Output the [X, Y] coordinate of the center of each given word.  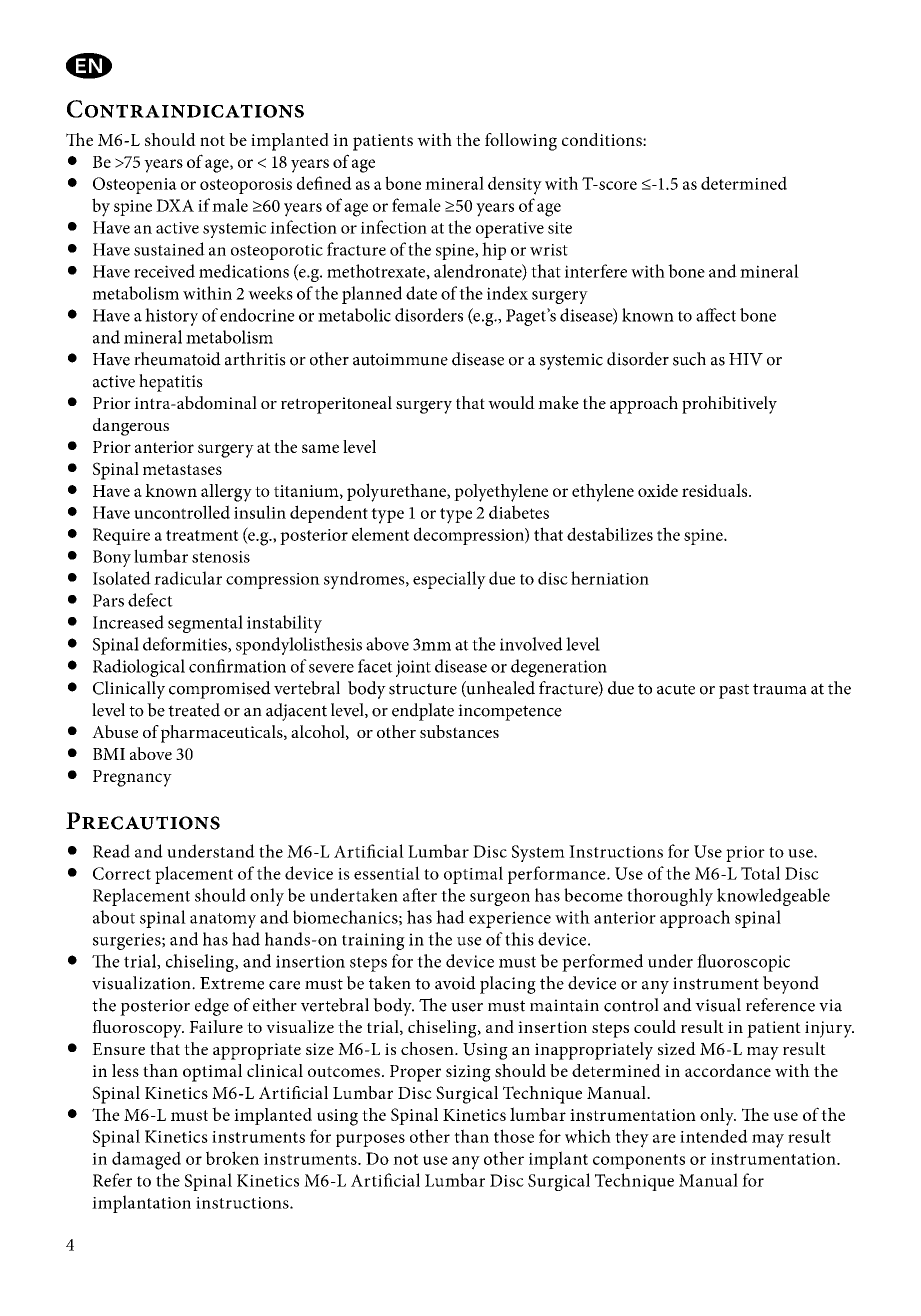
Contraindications [185, 109]
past [734, 691]
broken [232, 1158]
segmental [205, 624]
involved [531, 644]
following [521, 142]
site [560, 228]
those [514, 1136]
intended [714, 1136]
